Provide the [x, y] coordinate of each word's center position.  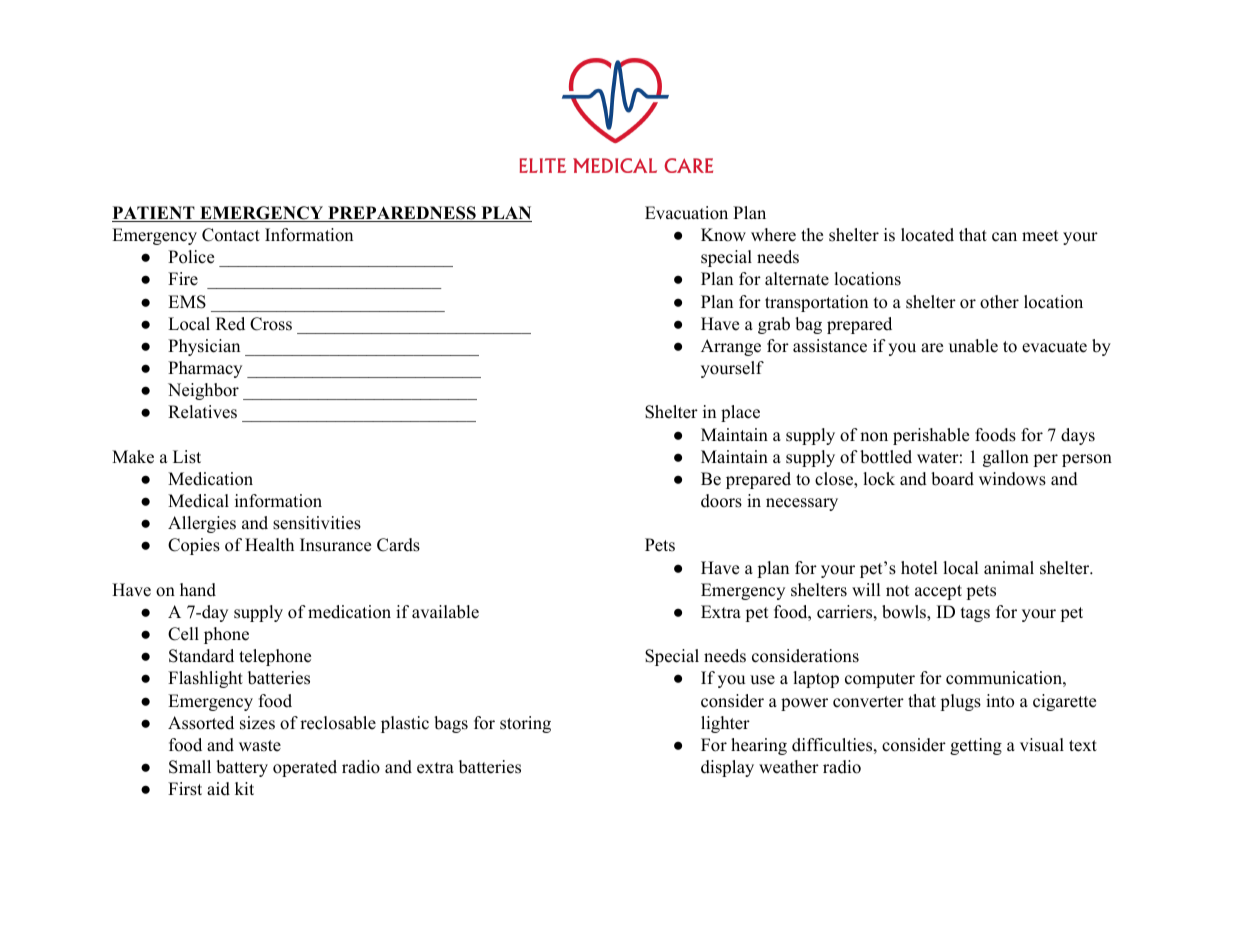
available [445, 612]
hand [198, 590]
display [727, 768]
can [1004, 237]
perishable [931, 436]
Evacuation [686, 213]
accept [938, 592]
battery [242, 768]
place [740, 413]
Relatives [202, 412]
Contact [231, 235]
